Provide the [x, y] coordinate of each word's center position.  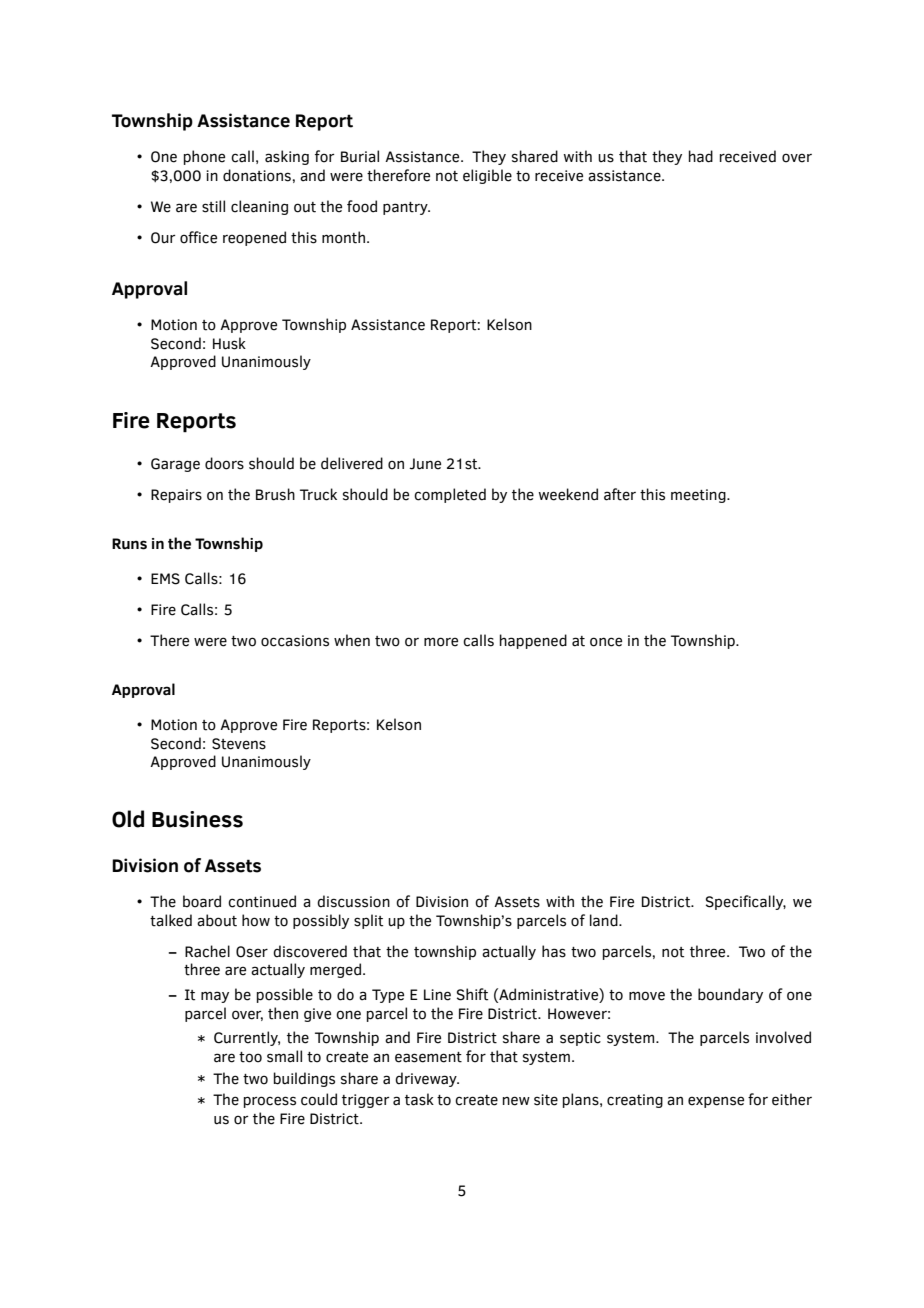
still [213, 206]
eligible [487, 176]
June [425, 464]
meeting [699, 496]
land [605, 920]
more [441, 642]
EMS [165, 579]
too [250, 1057]
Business [197, 819]
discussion [353, 901]
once [606, 642]
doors [224, 463]
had [701, 156]
